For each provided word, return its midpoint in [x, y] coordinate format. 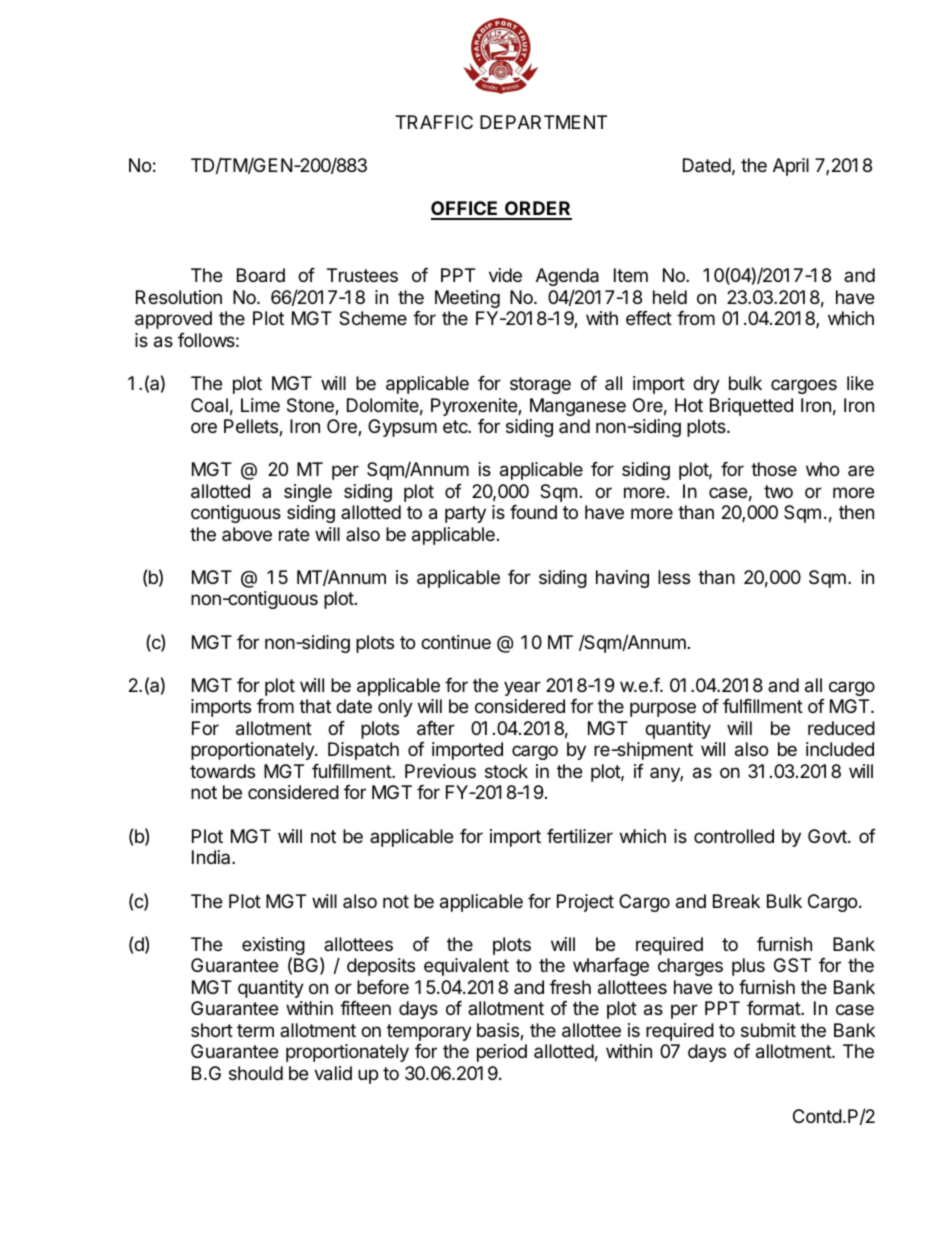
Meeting [467, 299]
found [533, 512]
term [255, 1030]
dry [706, 385]
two [778, 491]
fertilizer [580, 836]
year [522, 688]
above [247, 534]
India [212, 857]
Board [261, 275]
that [315, 706]
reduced [841, 728]
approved [173, 320]
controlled [734, 836]
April [791, 167]
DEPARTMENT [543, 122]
